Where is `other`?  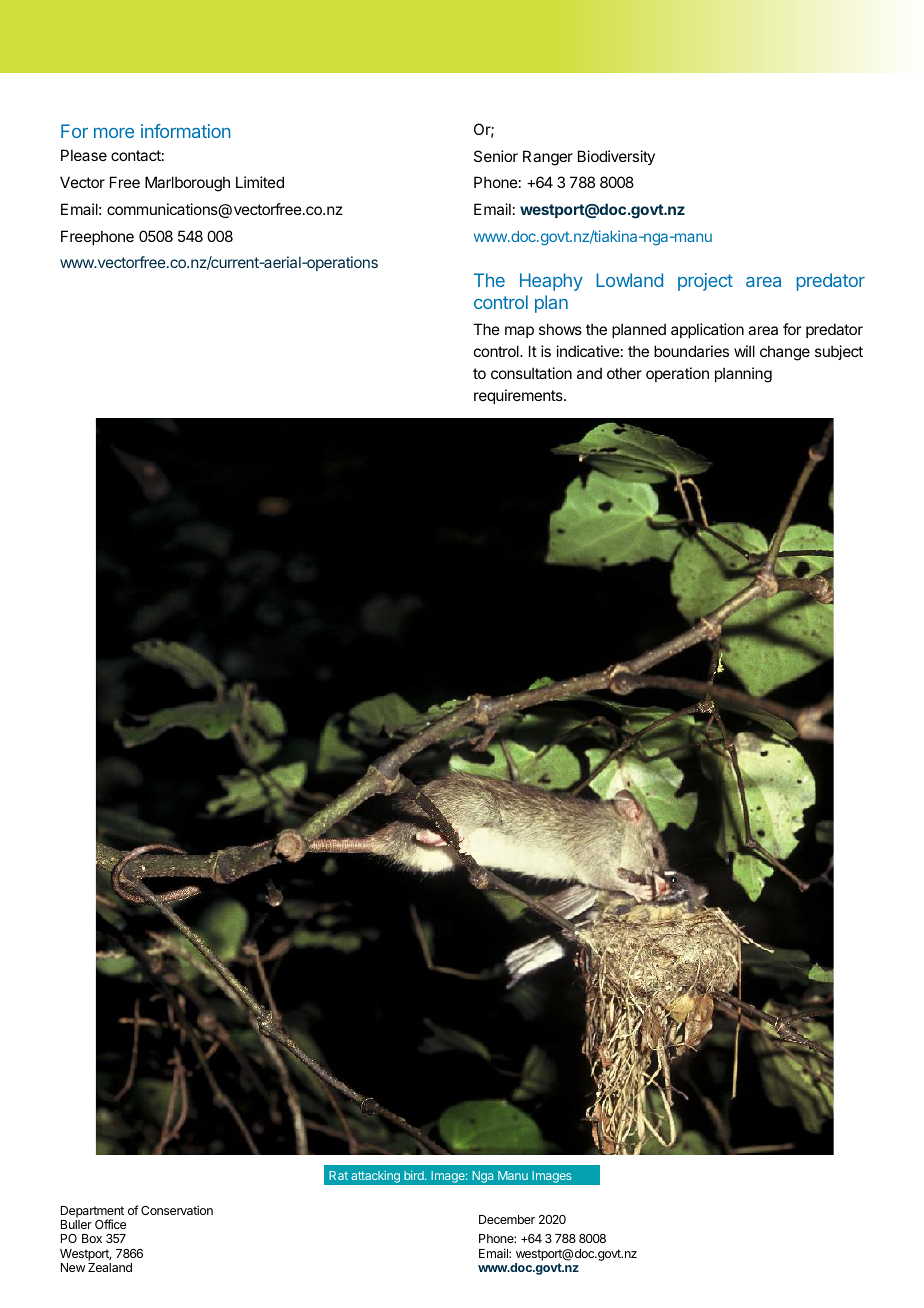
other is located at coordinates (624, 373).
